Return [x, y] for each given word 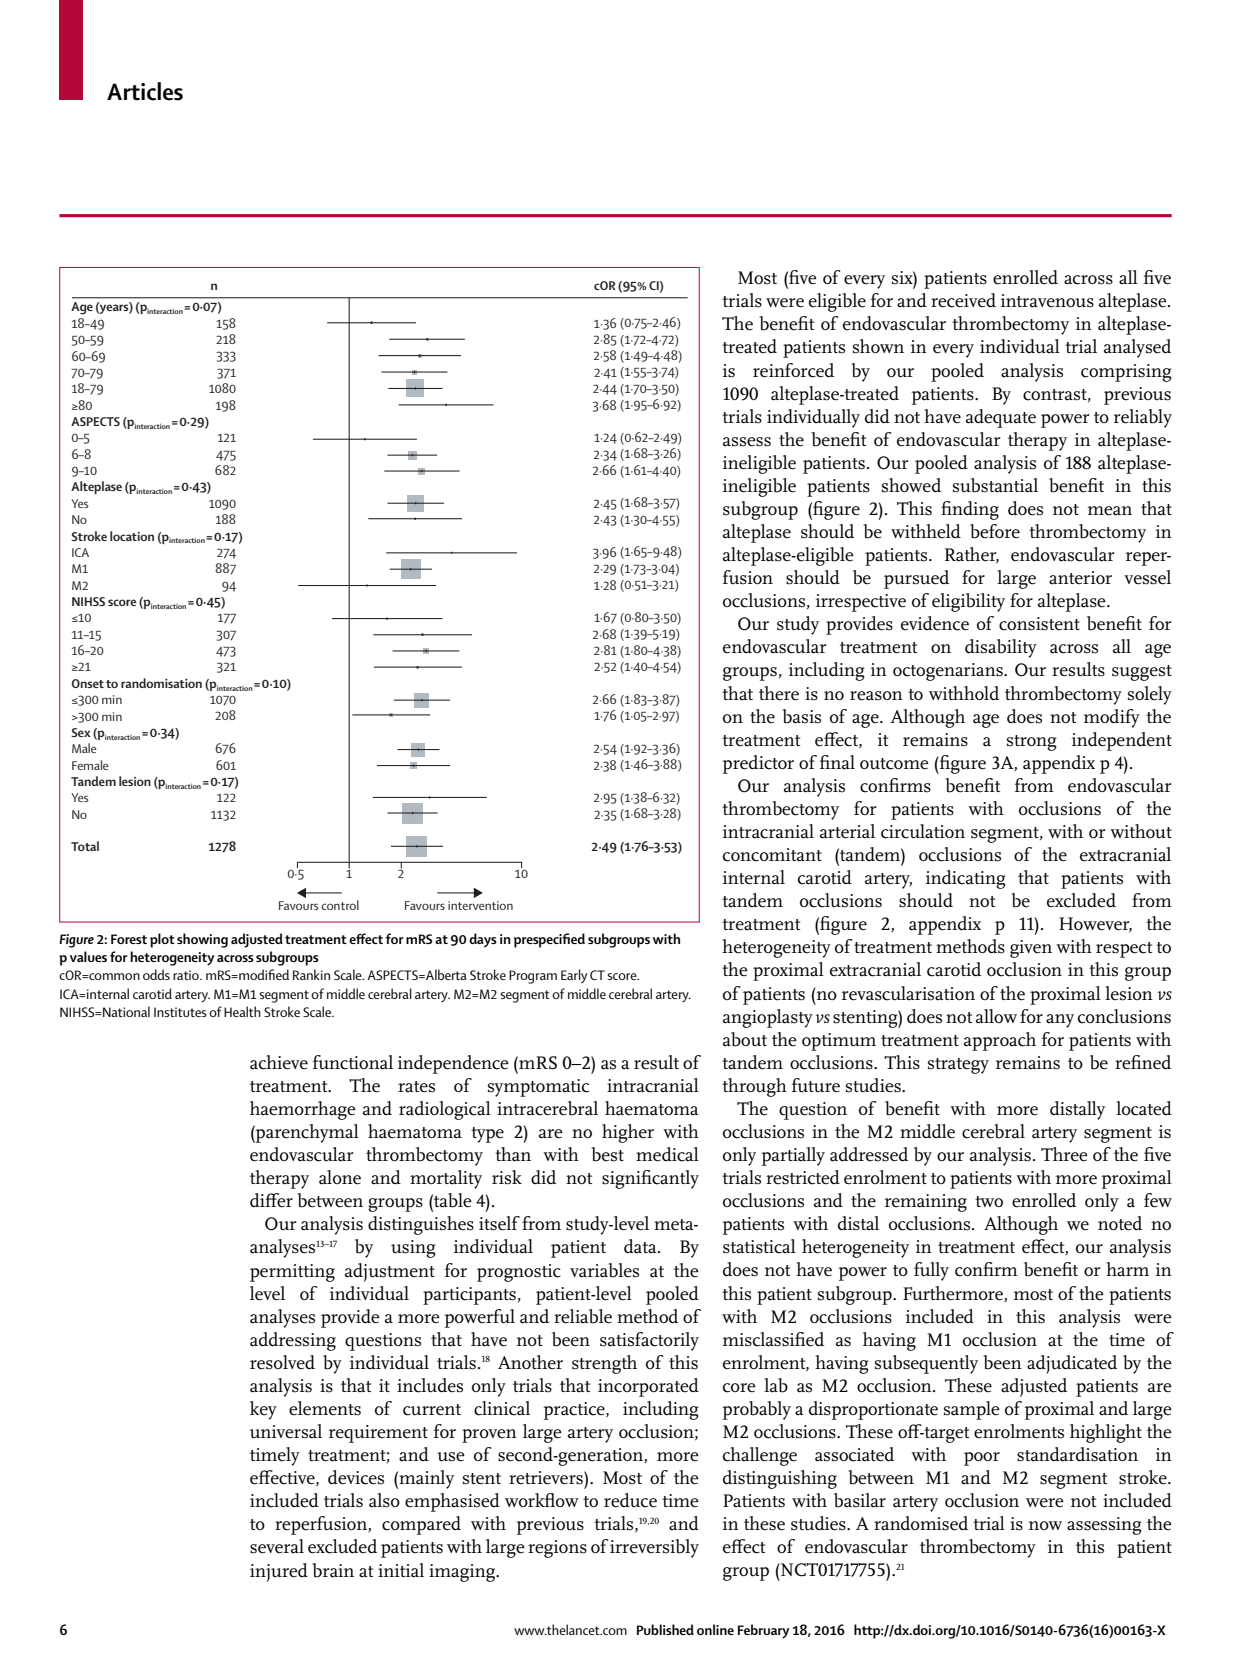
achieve [279, 1062]
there [779, 693]
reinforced [793, 370]
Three [1064, 1154]
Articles [145, 91]
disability [1001, 648]
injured [279, 1572]
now [1045, 1525]
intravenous [1047, 301]
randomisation [161, 683]
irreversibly [654, 1548]
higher [628, 1133]
